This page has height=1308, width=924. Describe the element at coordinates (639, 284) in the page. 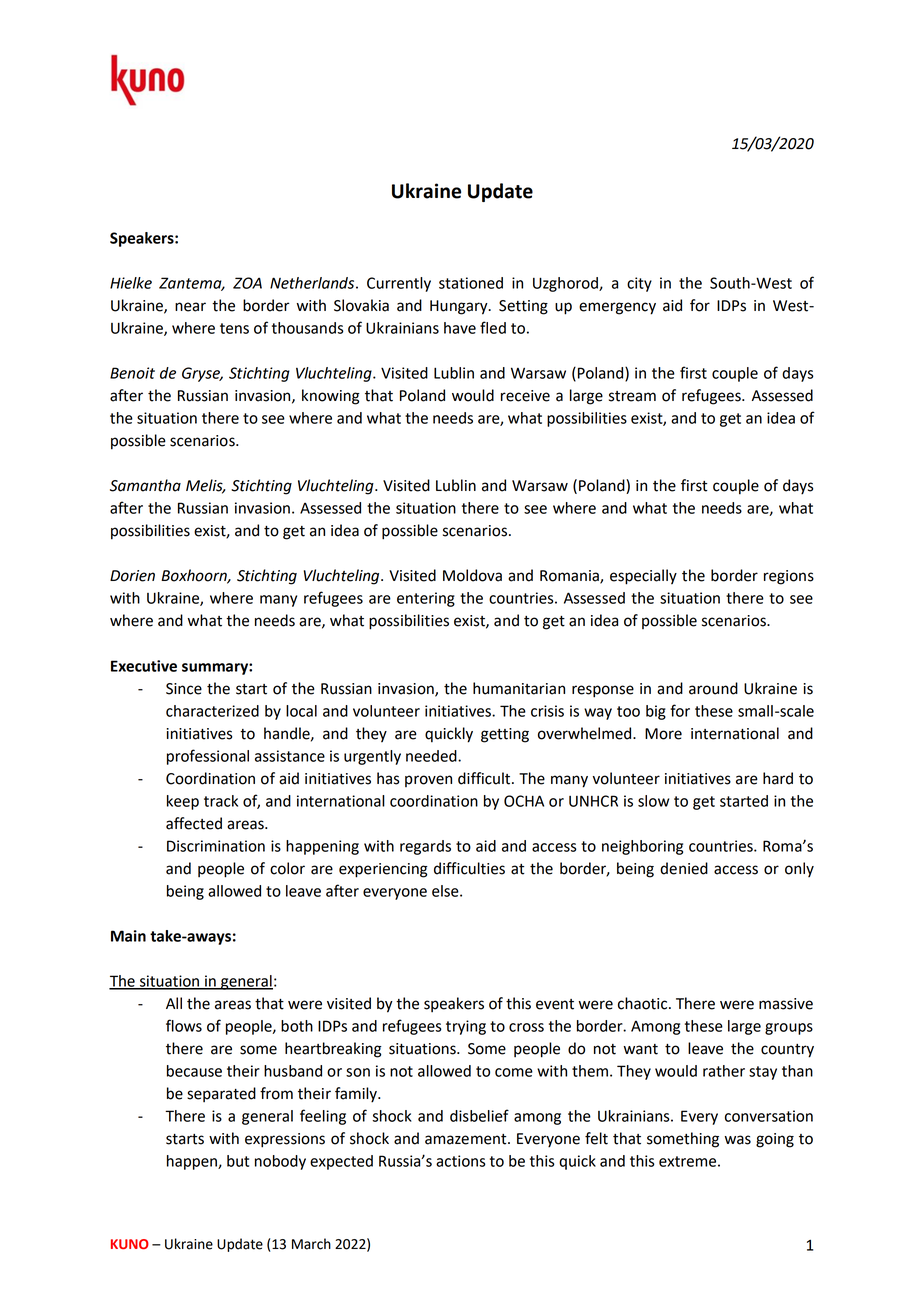

I see `city` at that location.
